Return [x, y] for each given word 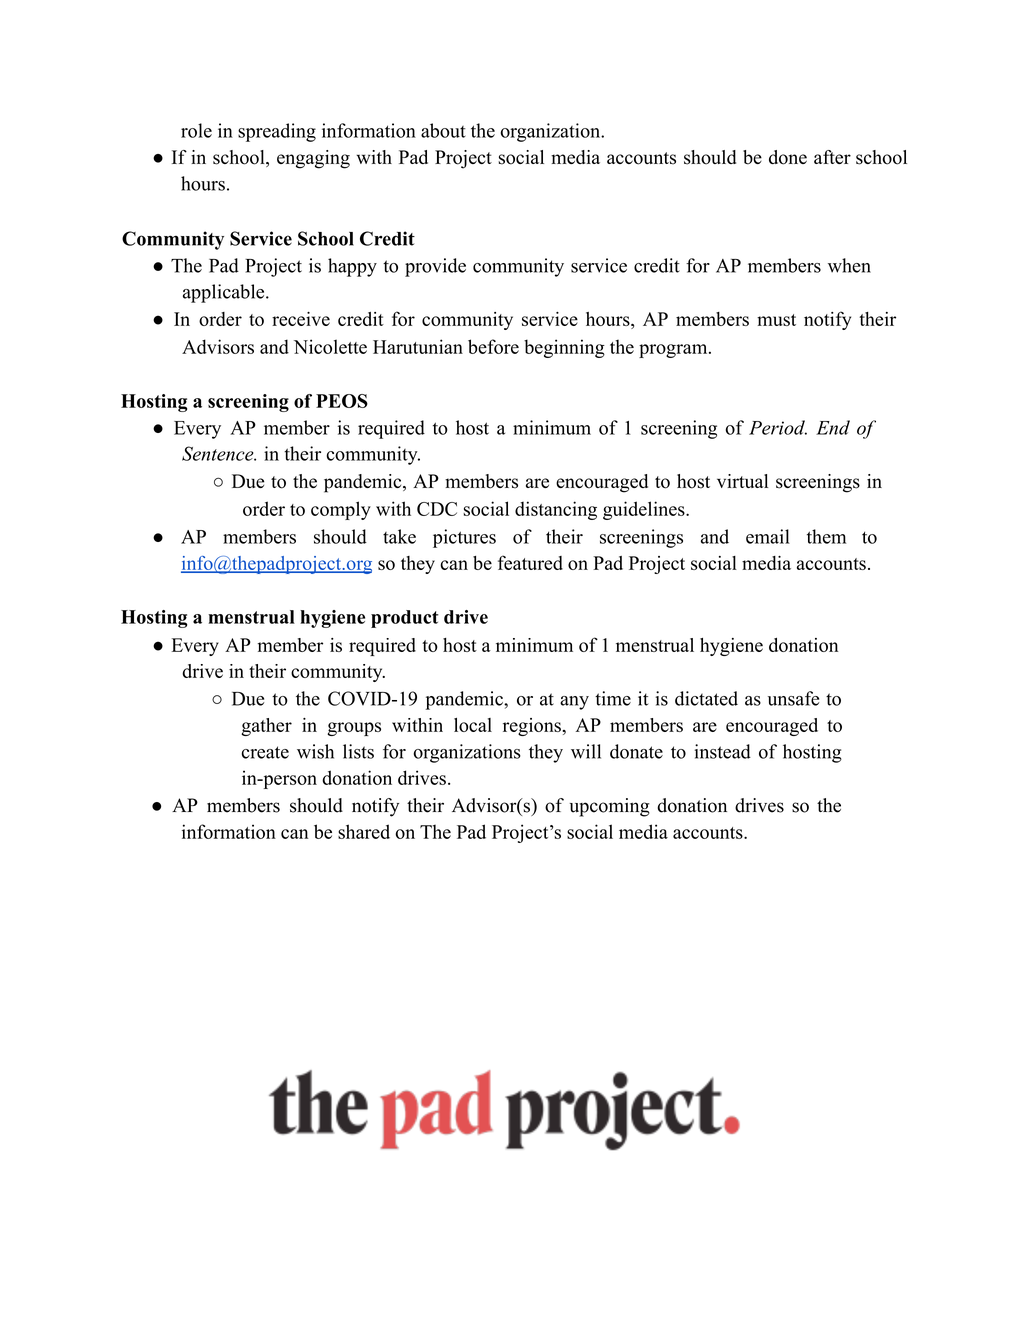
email [768, 536]
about [443, 130]
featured [530, 562]
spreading [277, 132]
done [788, 157]
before [493, 346]
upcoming [610, 807]
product [405, 619]
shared [364, 831]
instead [723, 751]
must [776, 320]
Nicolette [330, 346]
